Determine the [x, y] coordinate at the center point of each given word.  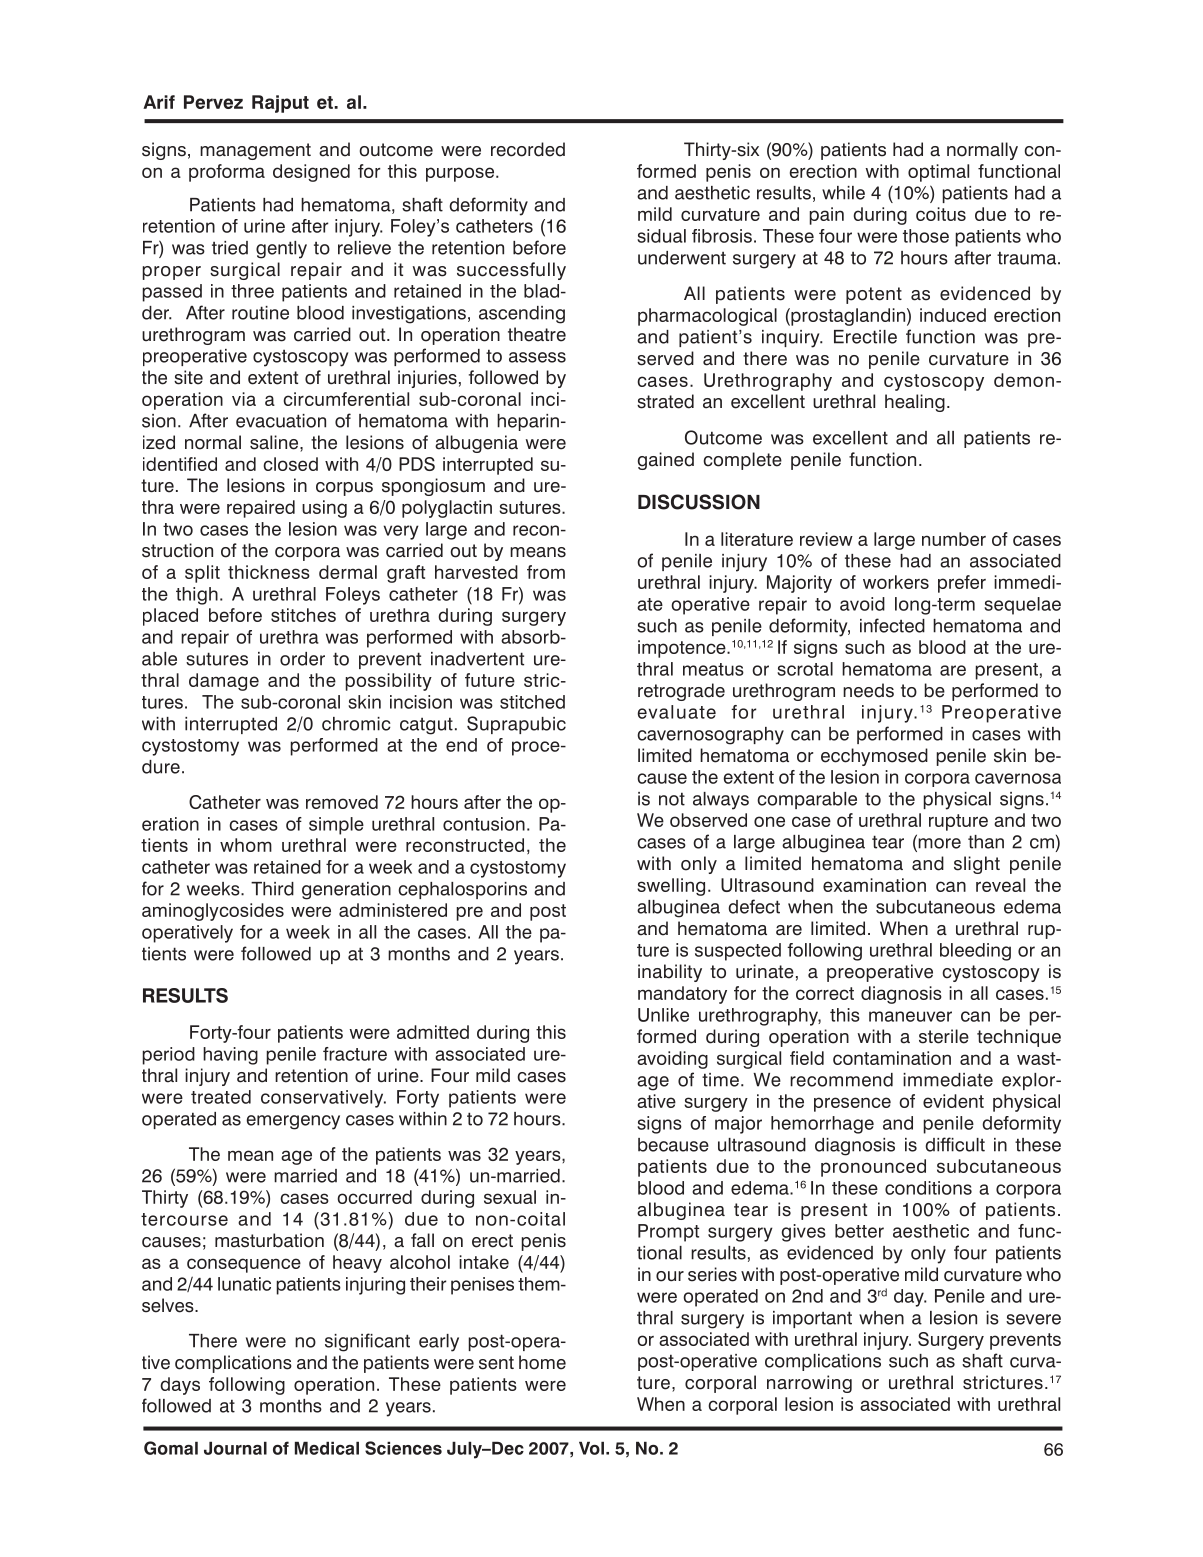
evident [953, 1101]
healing [915, 403]
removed [342, 802]
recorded [528, 149]
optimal [938, 173]
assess [537, 357]
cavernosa [1018, 778]
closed [290, 464]
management [255, 151]
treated [221, 1097]
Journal [235, 1448]
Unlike [663, 1015]
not [672, 799]
